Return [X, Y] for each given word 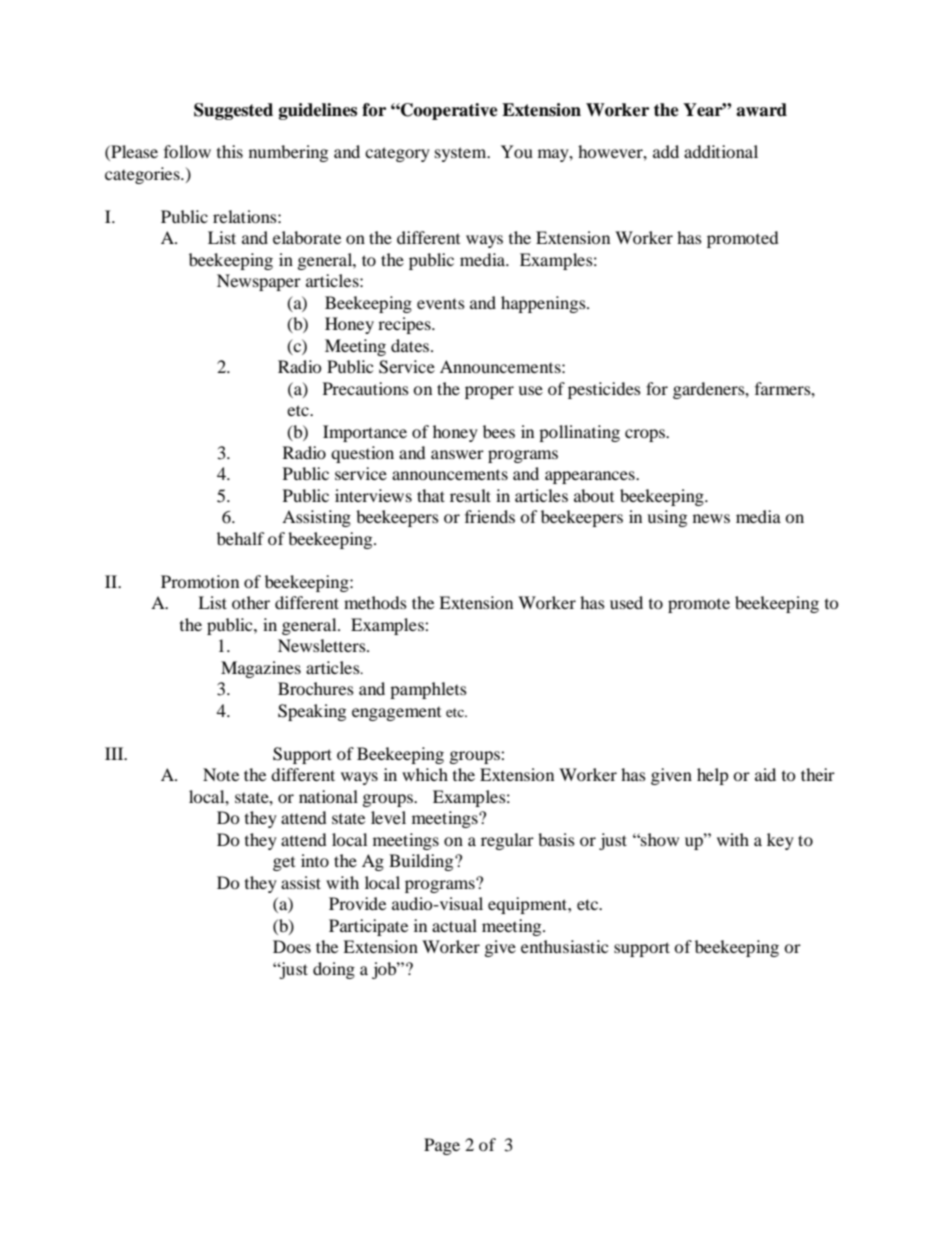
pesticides [604, 390]
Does [292, 946]
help [713, 776]
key [780, 841]
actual [454, 925]
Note [221, 774]
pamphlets [428, 690]
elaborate [307, 237]
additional [721, 151]
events [441, 303]
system [462, 154]
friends [490, 516]
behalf [241, 538]
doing [334, 970]
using [667, 518]
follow [187, 151]
